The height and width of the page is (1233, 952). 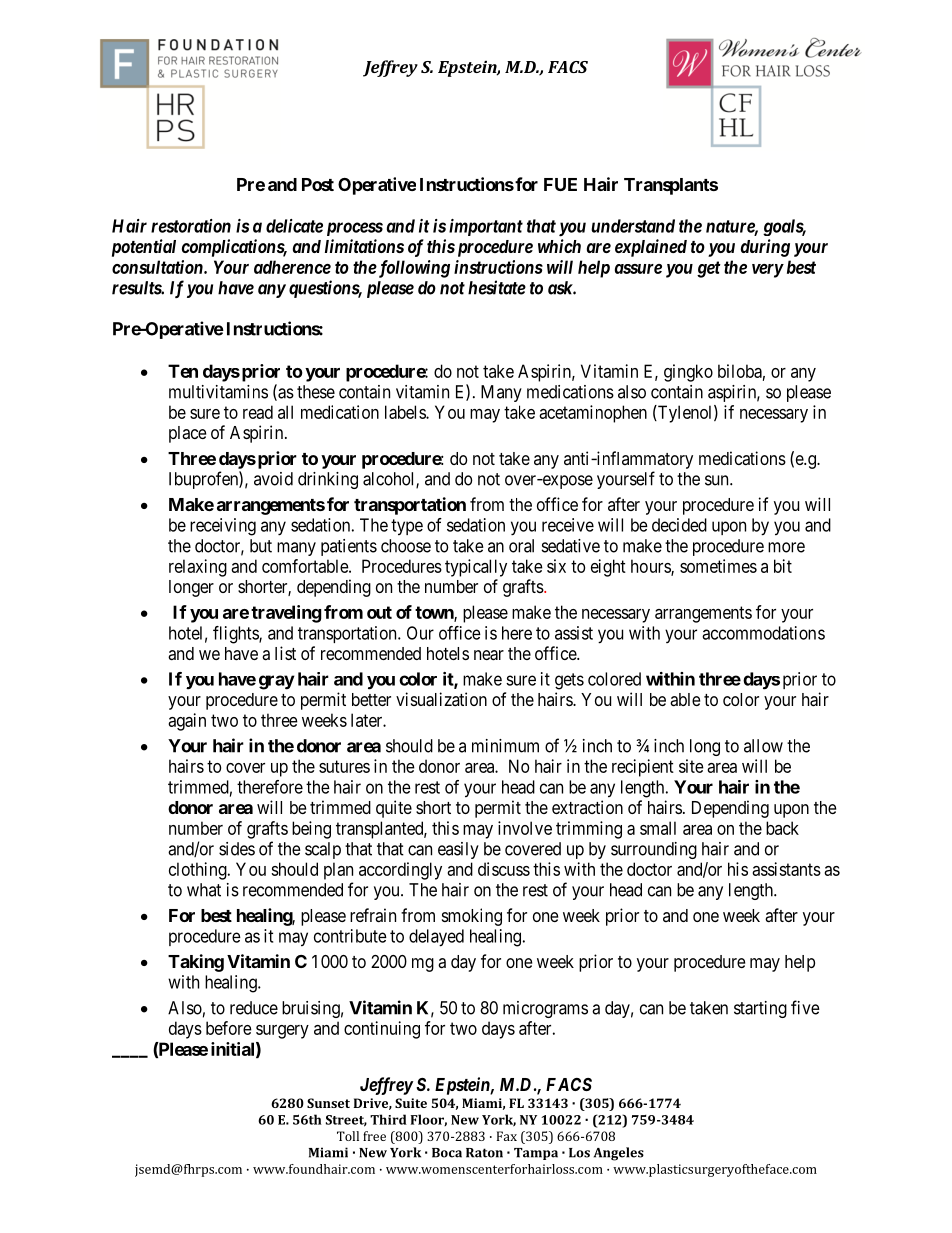 What do you see at coordinates (507, 1136) in the page?
I see `Fax` at bounding box center [507, 1136].
